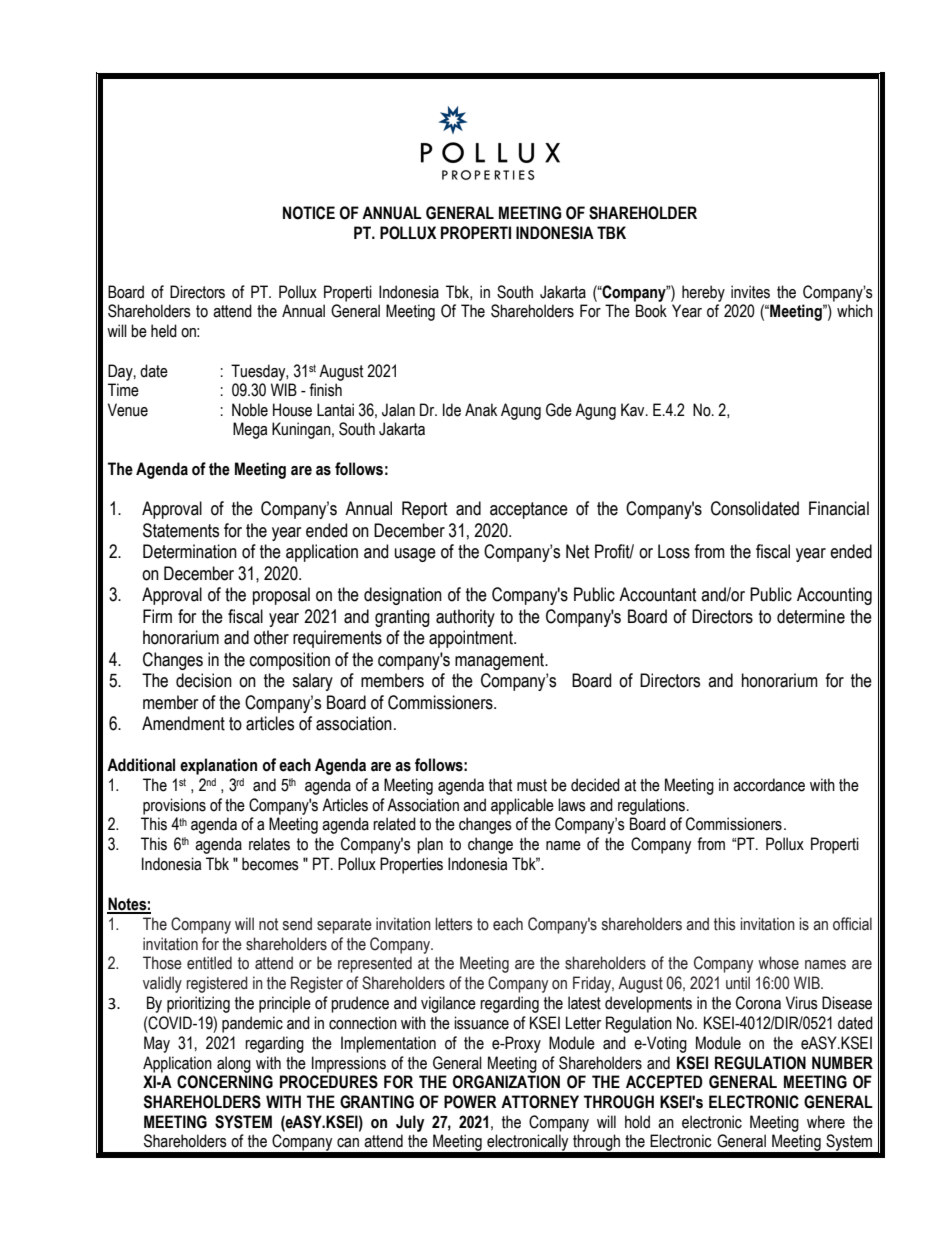 This screenshot has width=952, height=1233. What do you see at coordinates (750, 292) in the screenshot?
I see `invites` at bounding box center [750, 292].
